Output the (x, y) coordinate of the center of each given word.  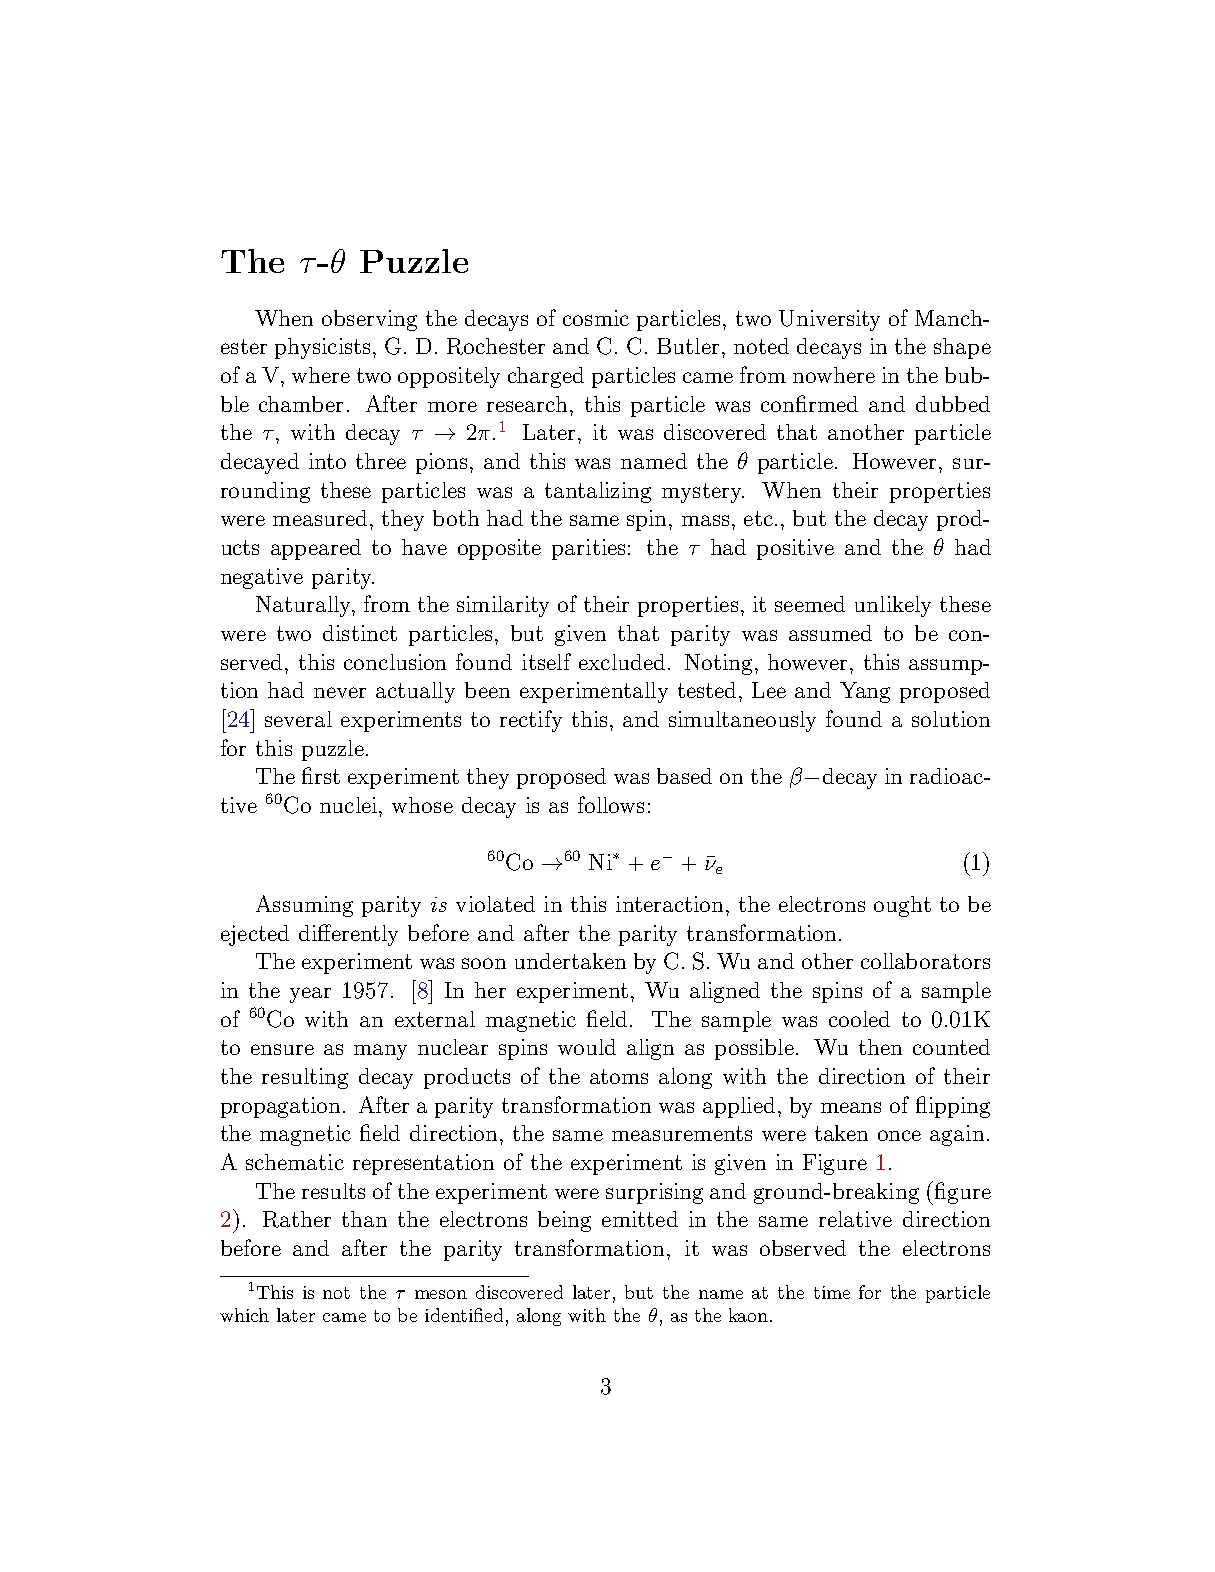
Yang (865, 692)
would (587, 1047)
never (340, 692)
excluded (622, 662)
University (829, 320)
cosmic (596, 318)
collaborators (925, 961)
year (310, 995)
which (244, 1315)
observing (369, 320)
